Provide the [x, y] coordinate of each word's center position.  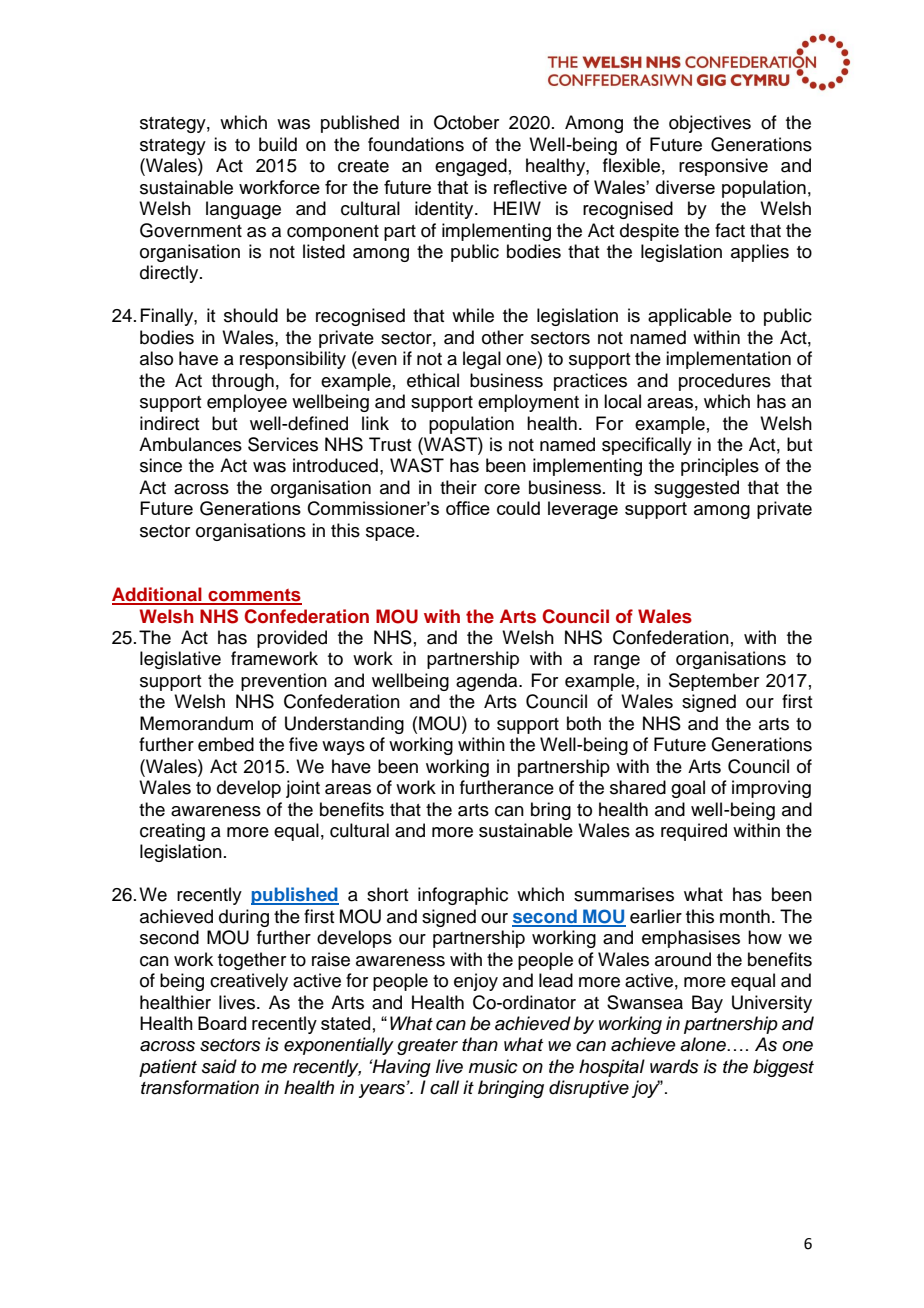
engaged [471, 167]
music [493, 1066]
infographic [463, 896]
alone [704, 1044]
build [278, 144]
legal [482, 360]
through [243, 382]
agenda [488, 682]
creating [172, 832]
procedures [725, 382]
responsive [723, 167]
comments [254, 596]
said [219, 1066]
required [694, 832]
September [714, 682]
